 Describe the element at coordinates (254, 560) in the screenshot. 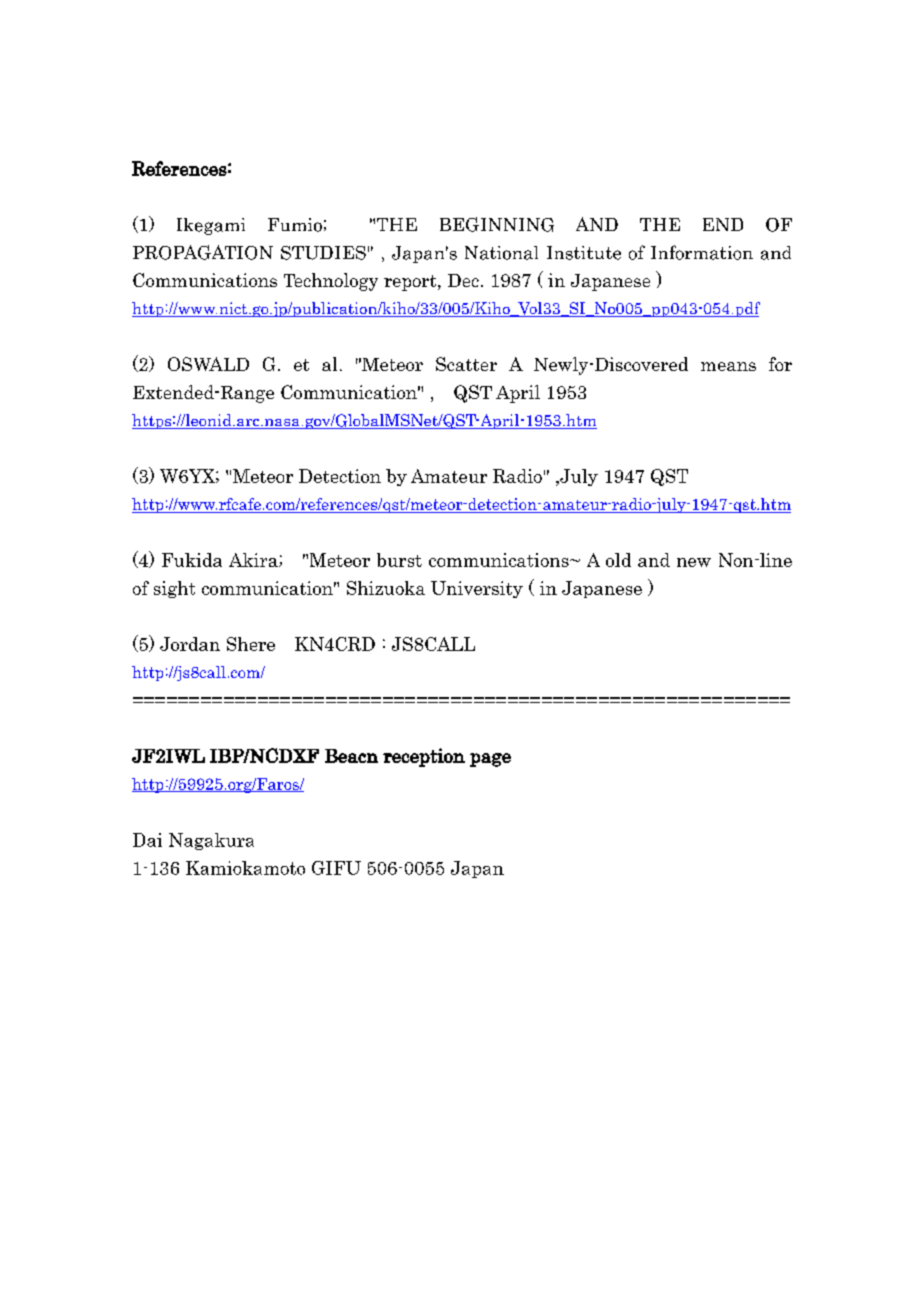

I see `Akira` at that location.
